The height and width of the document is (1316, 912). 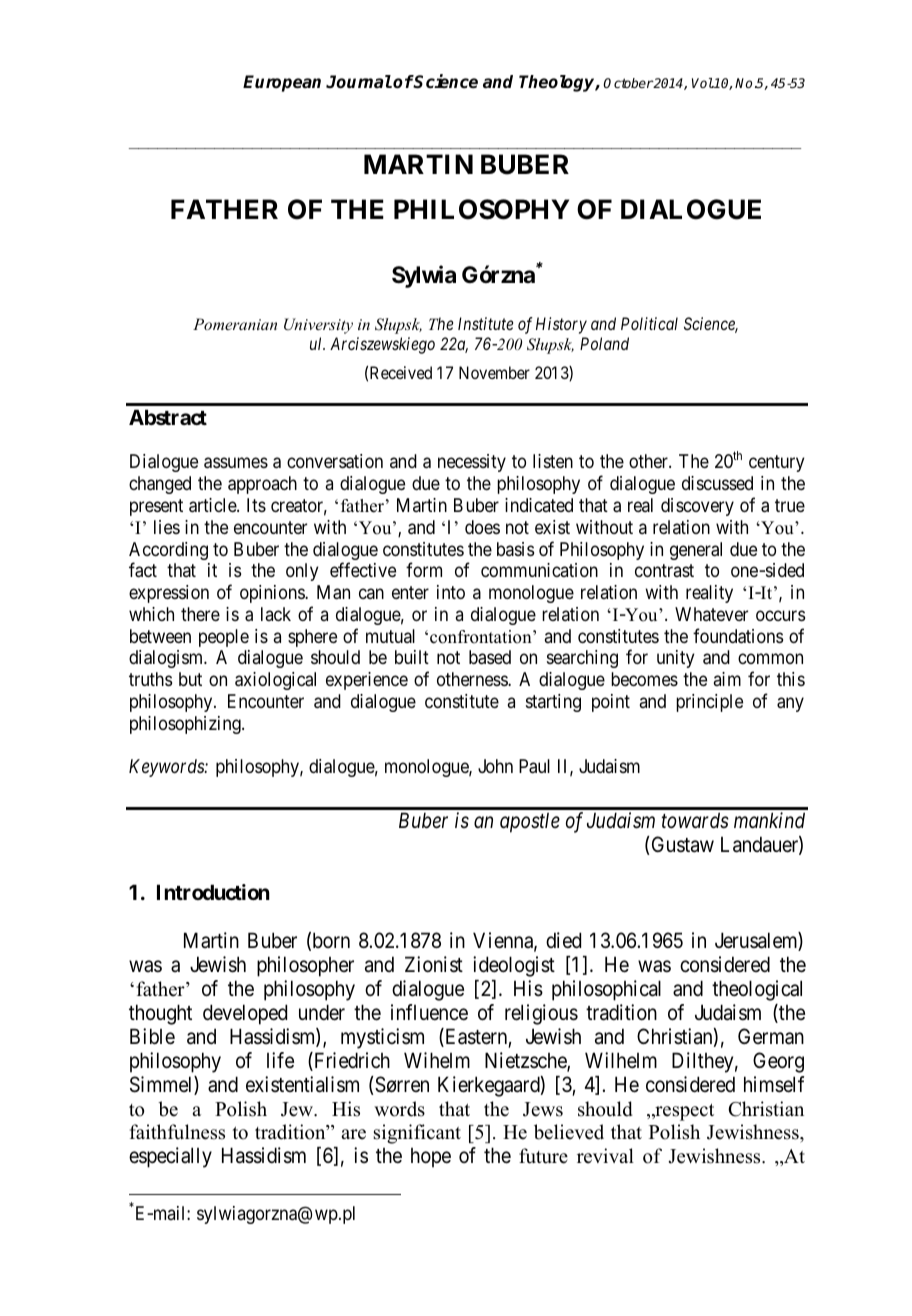 What do you see at coordinates (774, 1084) in the document?
I see `himself` at bounding box center [774, 1084].
